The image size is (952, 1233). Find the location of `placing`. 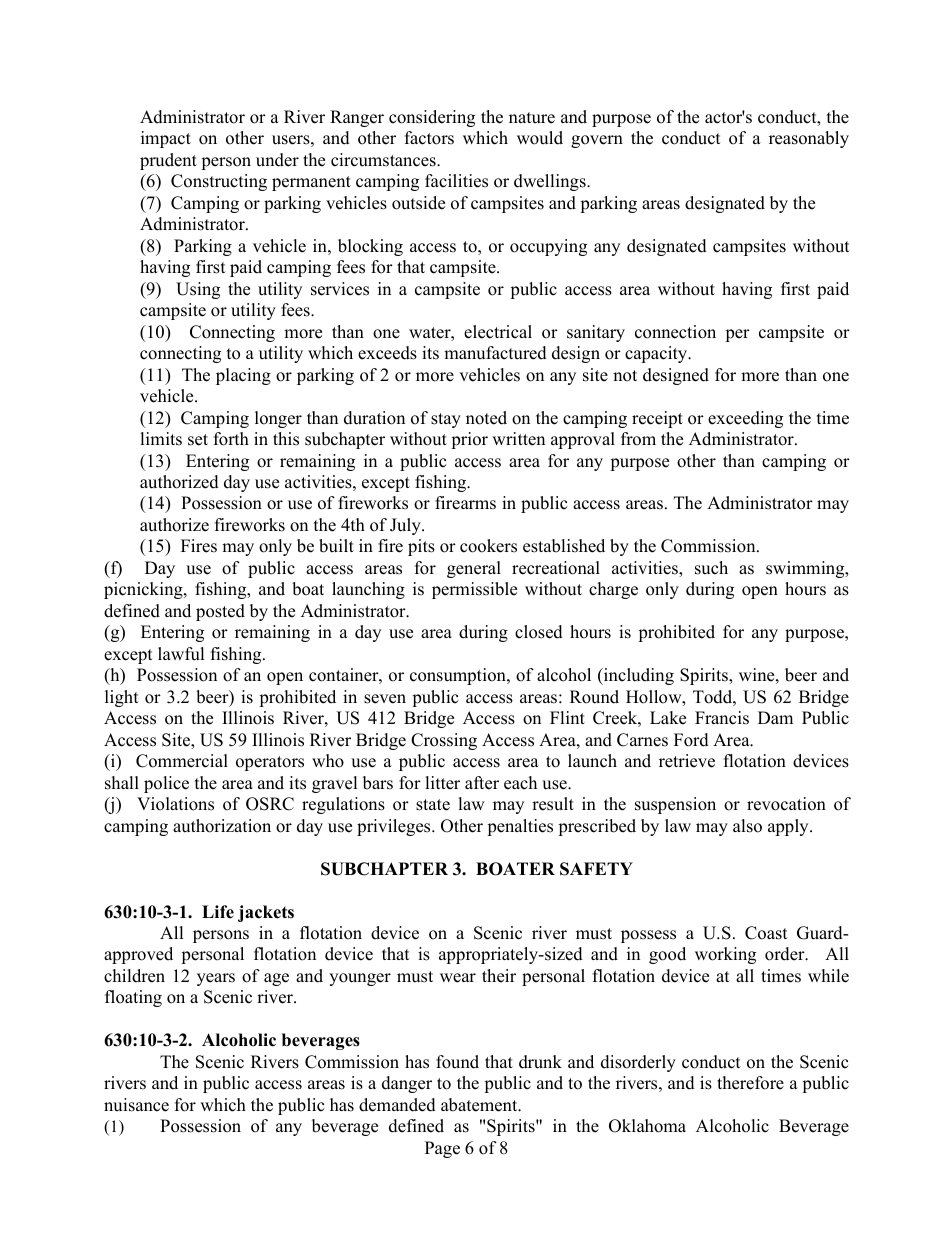

placing is located at coordinates (243, 376).
